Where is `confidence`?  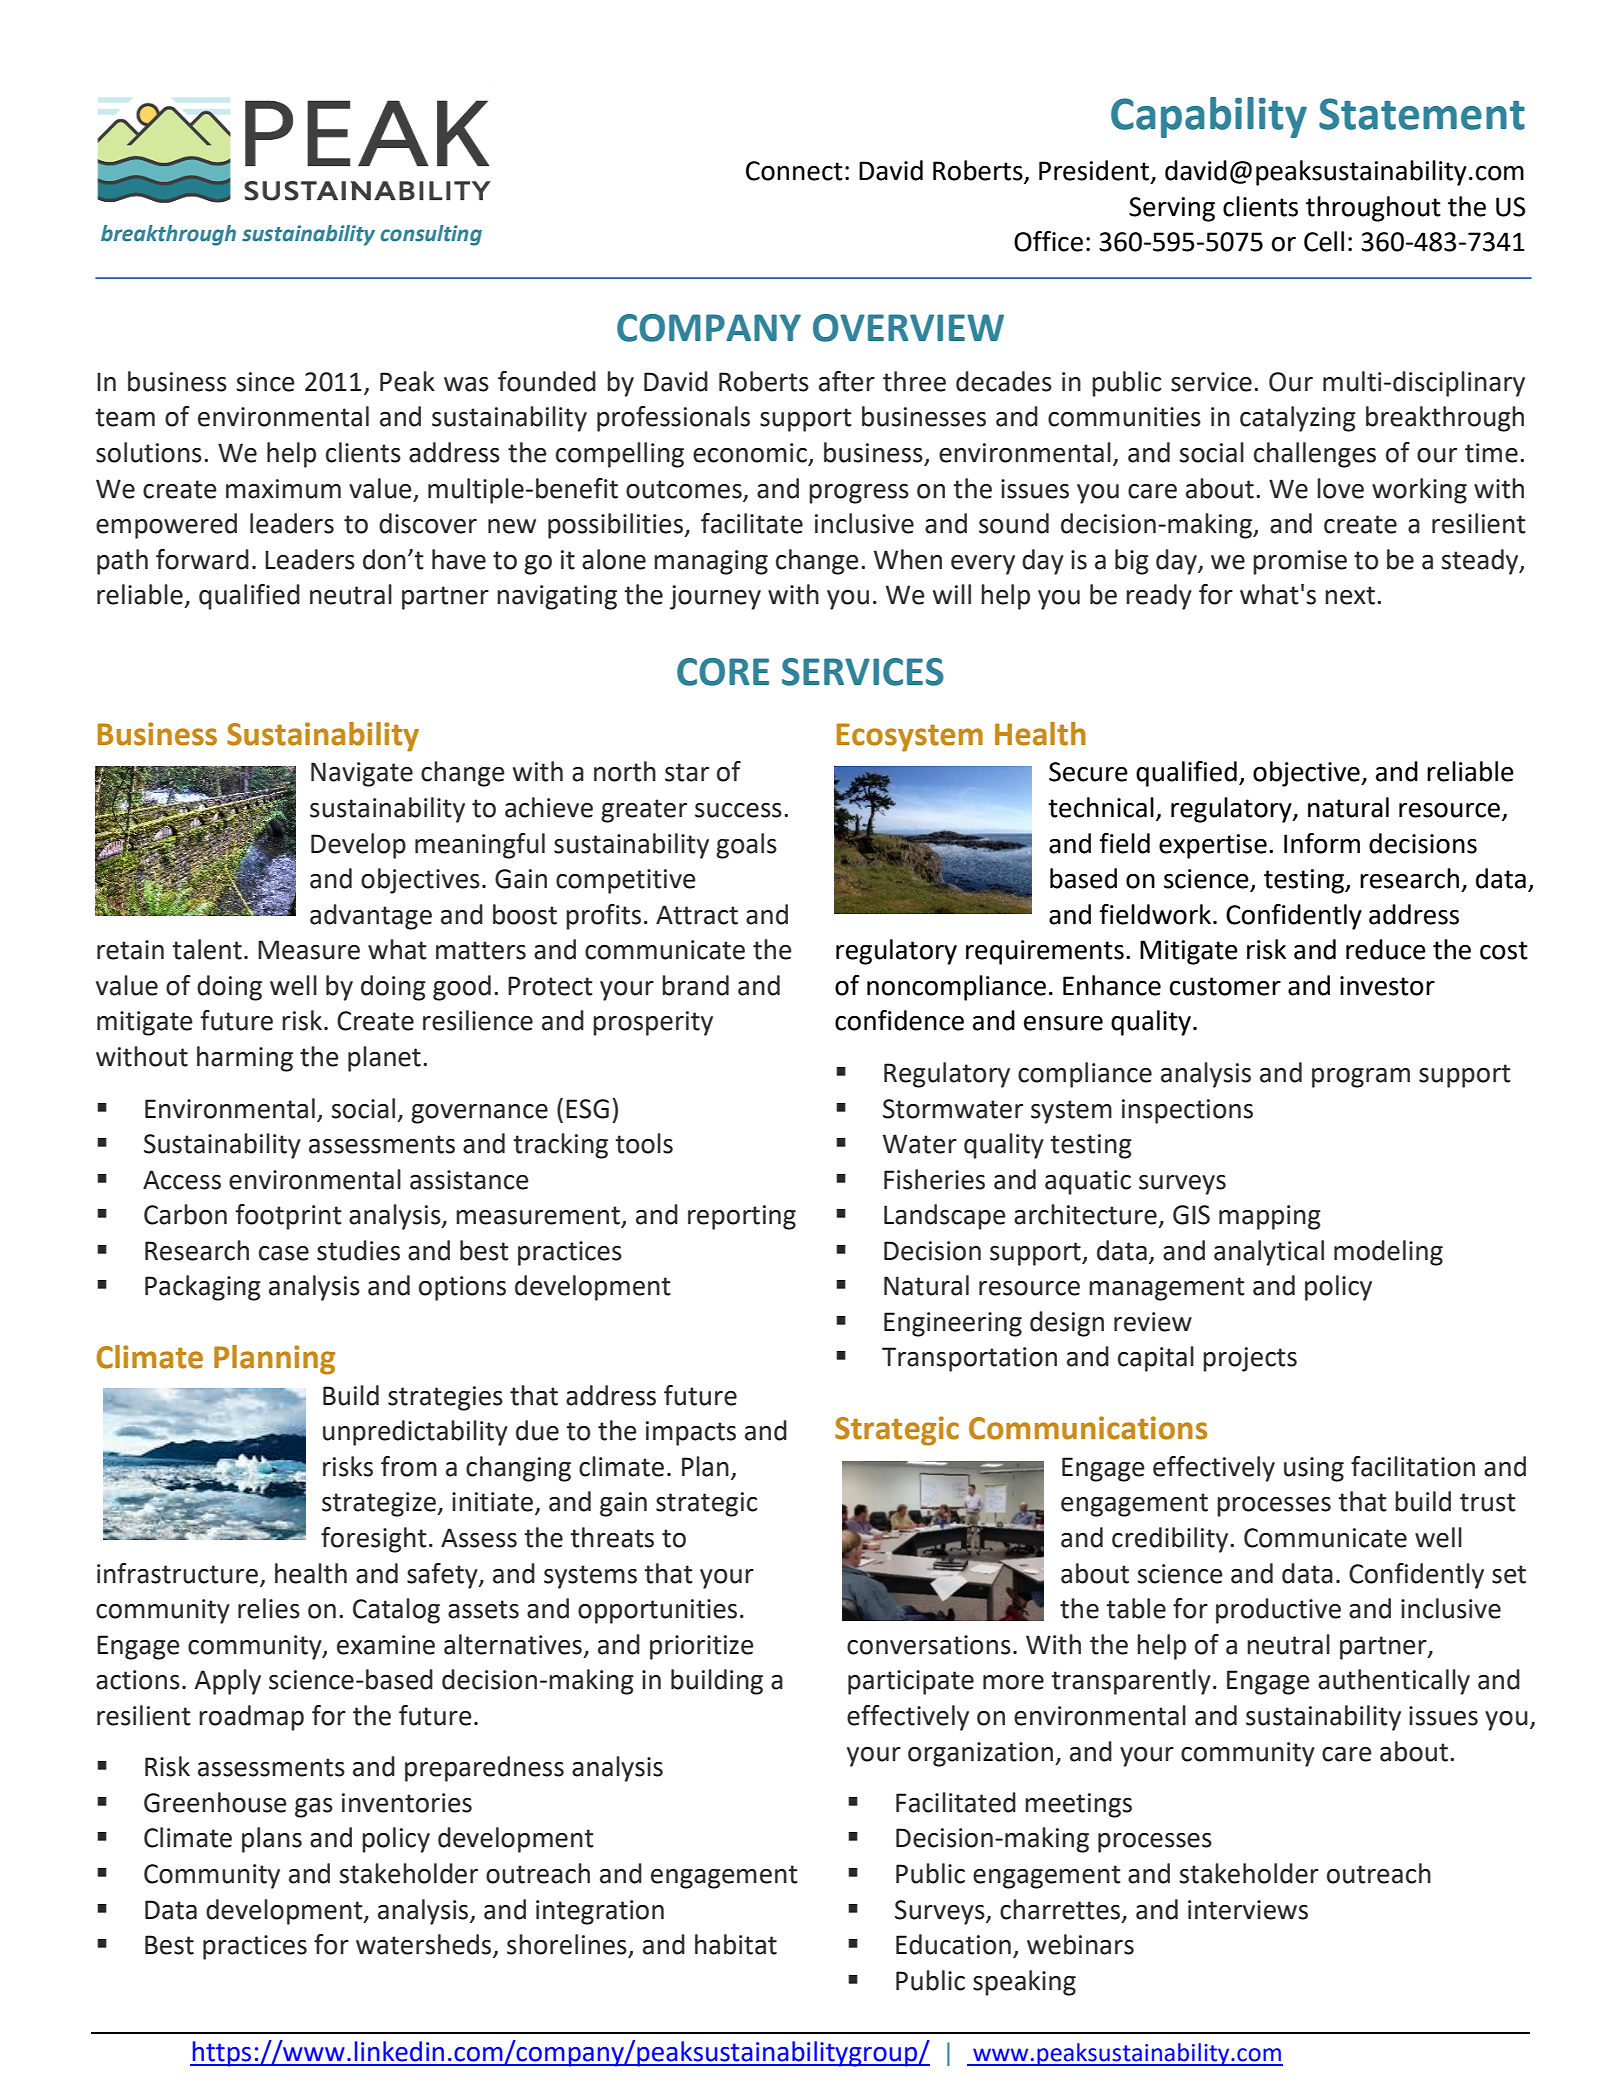
confidence is located at coordinates (899, 1020).
